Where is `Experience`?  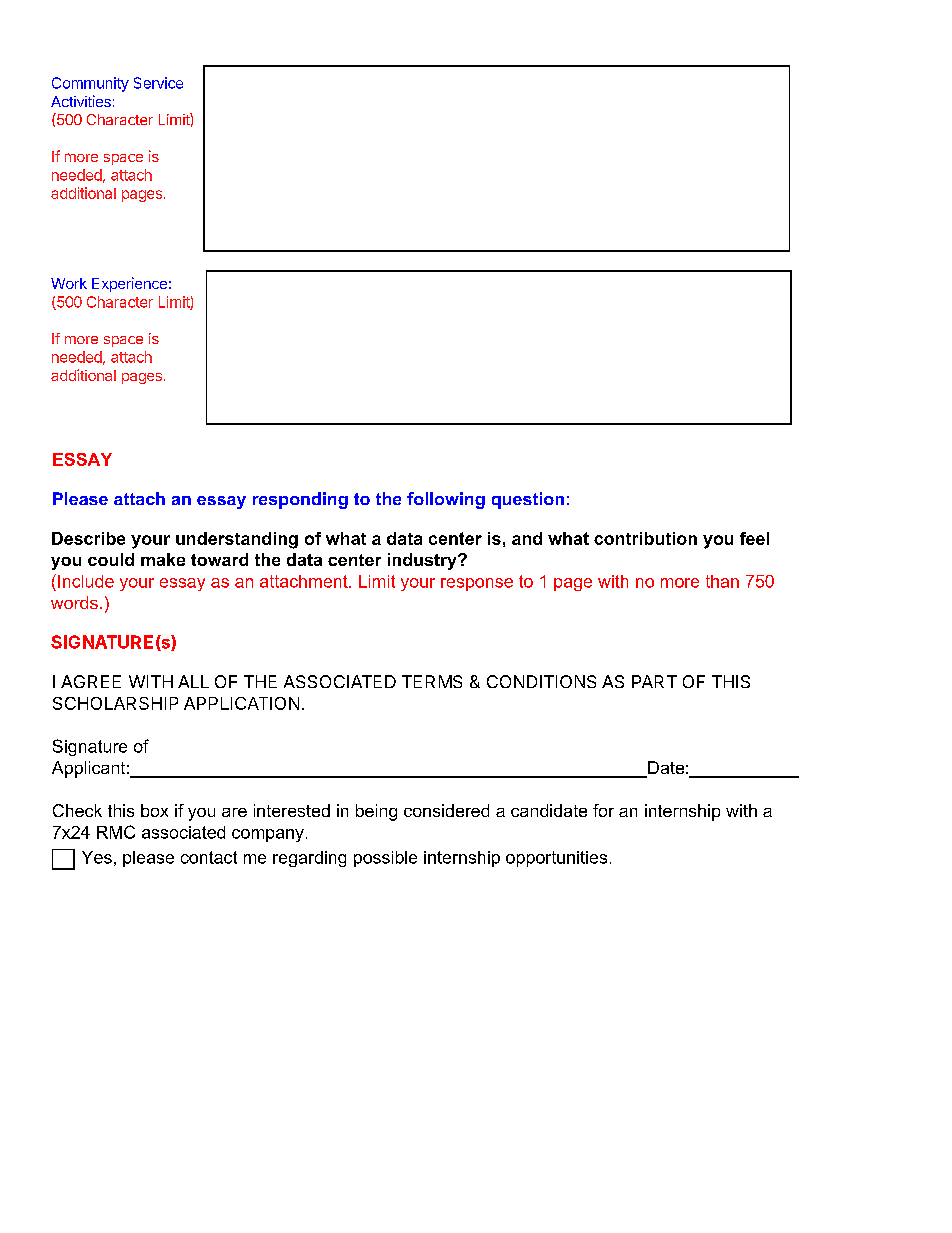
Experience is located at coordinates (129, 284).
